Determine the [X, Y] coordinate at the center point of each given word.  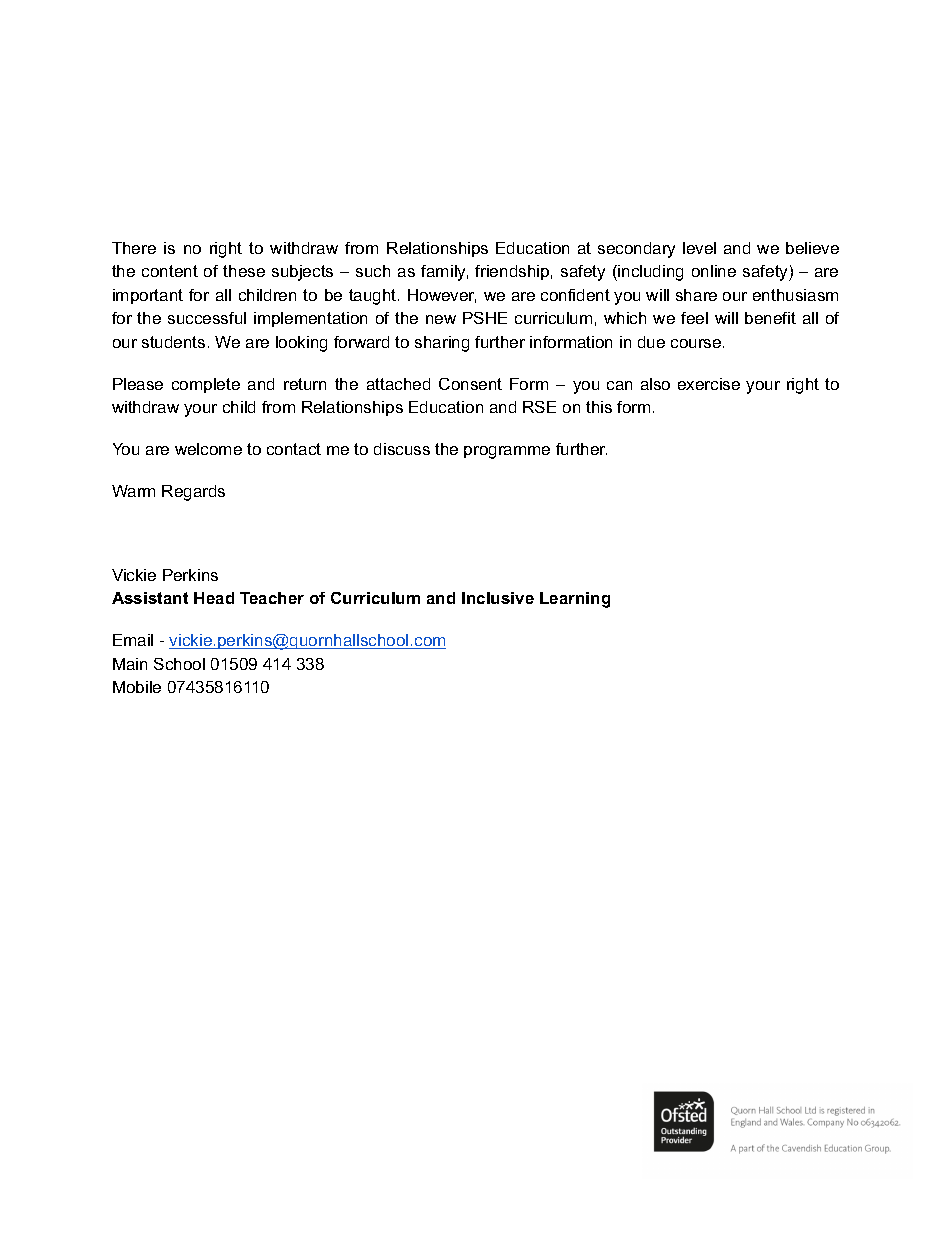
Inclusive [498, 598]
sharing [442, 344]
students [173, 342]
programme [507, 452]
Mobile [137, 687]
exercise [709, 384]
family [444, 273]
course [697, 343]
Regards [193, 493]
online [714, 271]
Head [214, 598]
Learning [575, 600]
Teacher [272, 598]
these [244, 271]
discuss [402, 449]
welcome [208, 449]
